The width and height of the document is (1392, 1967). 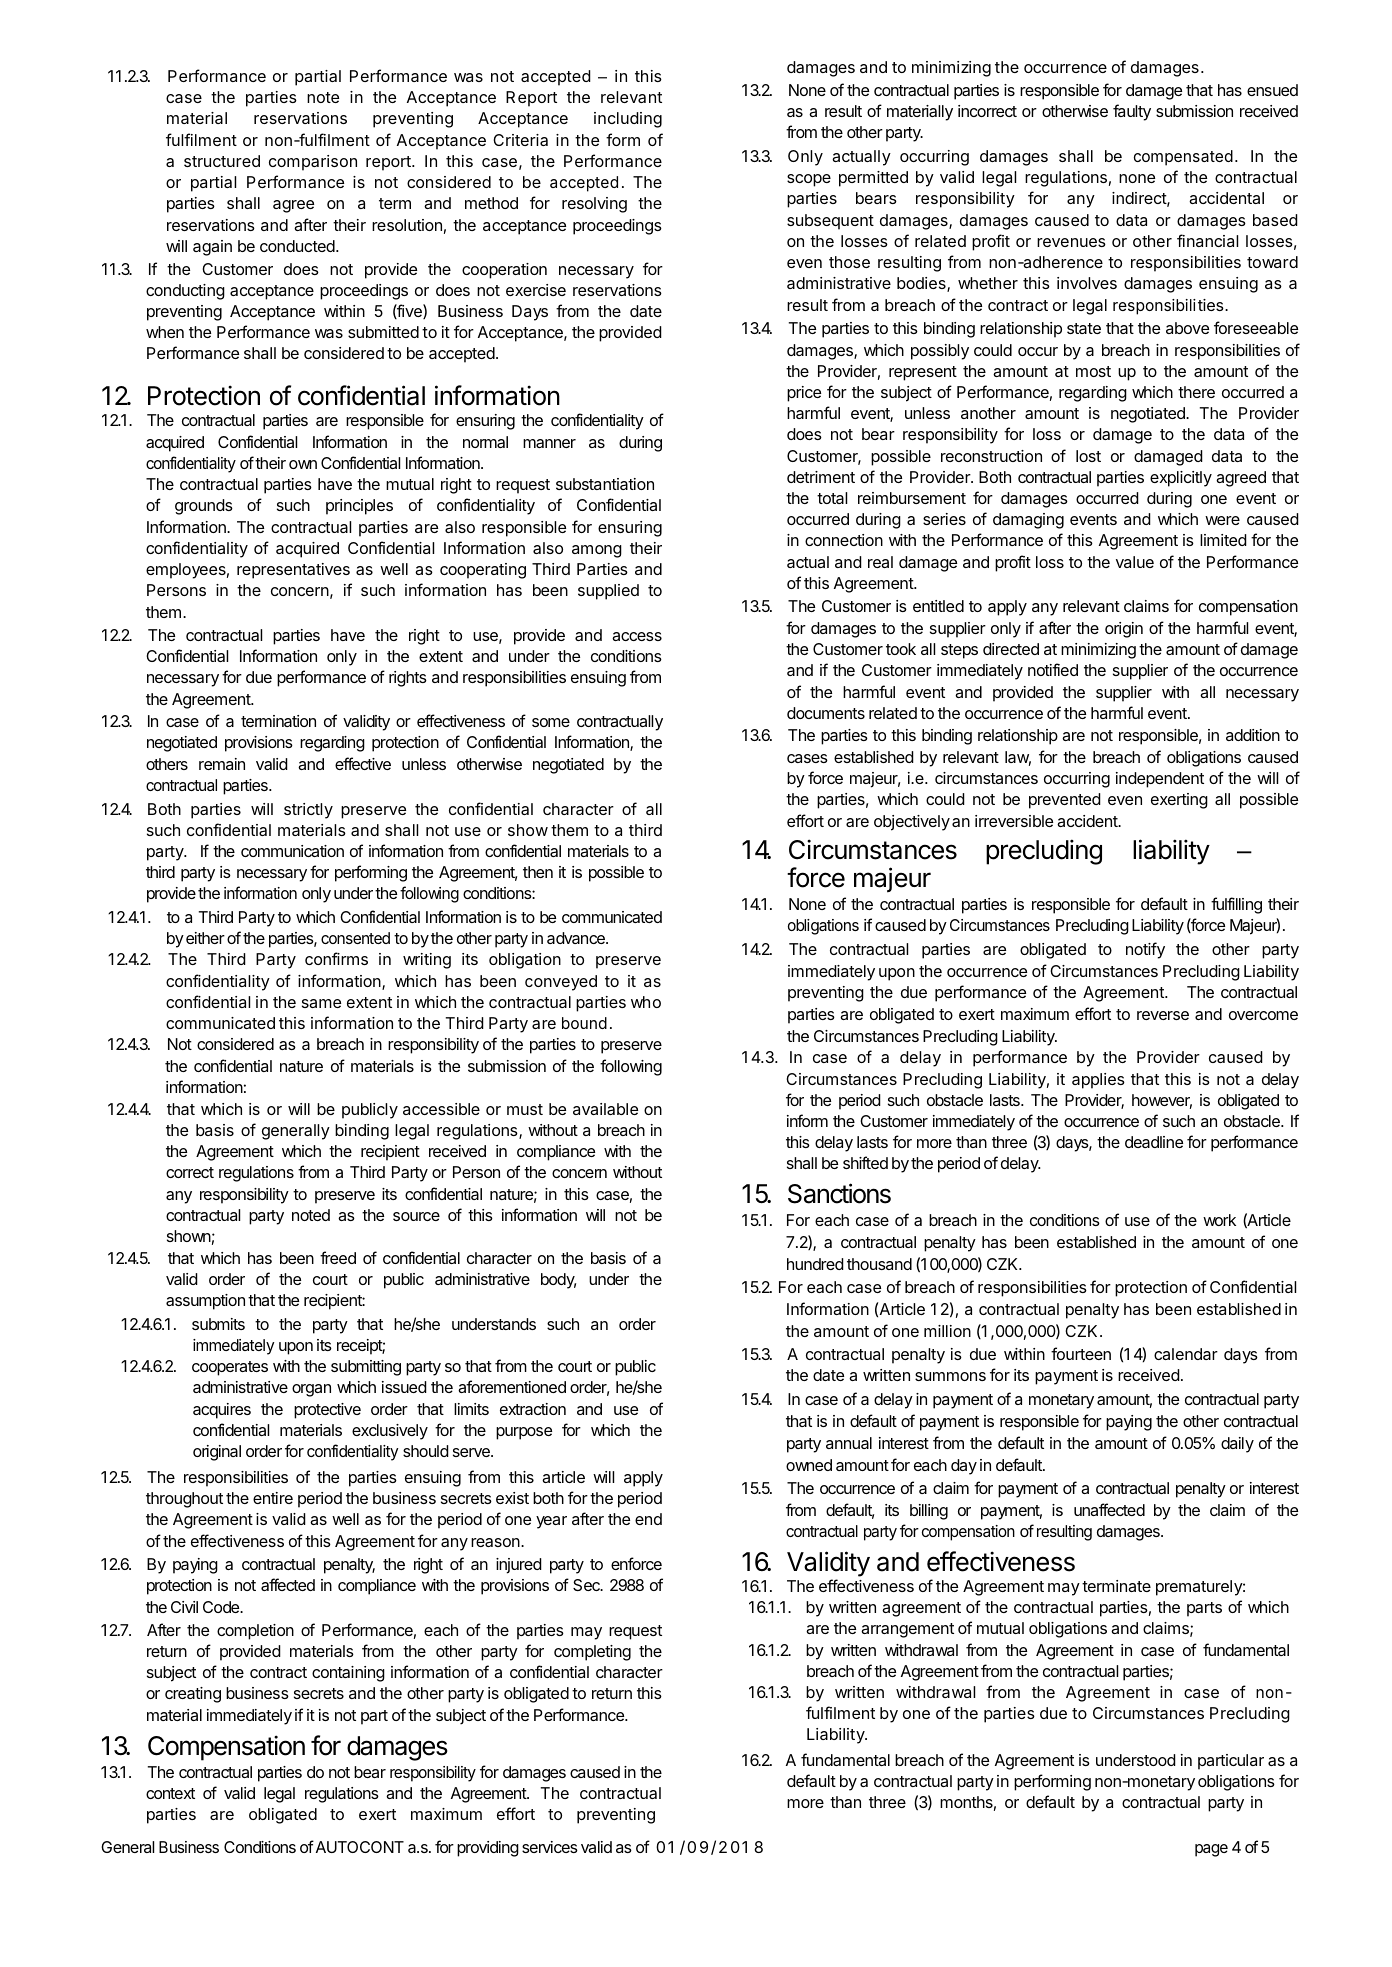 I want to click on who, so click(x=646, y=1002).
